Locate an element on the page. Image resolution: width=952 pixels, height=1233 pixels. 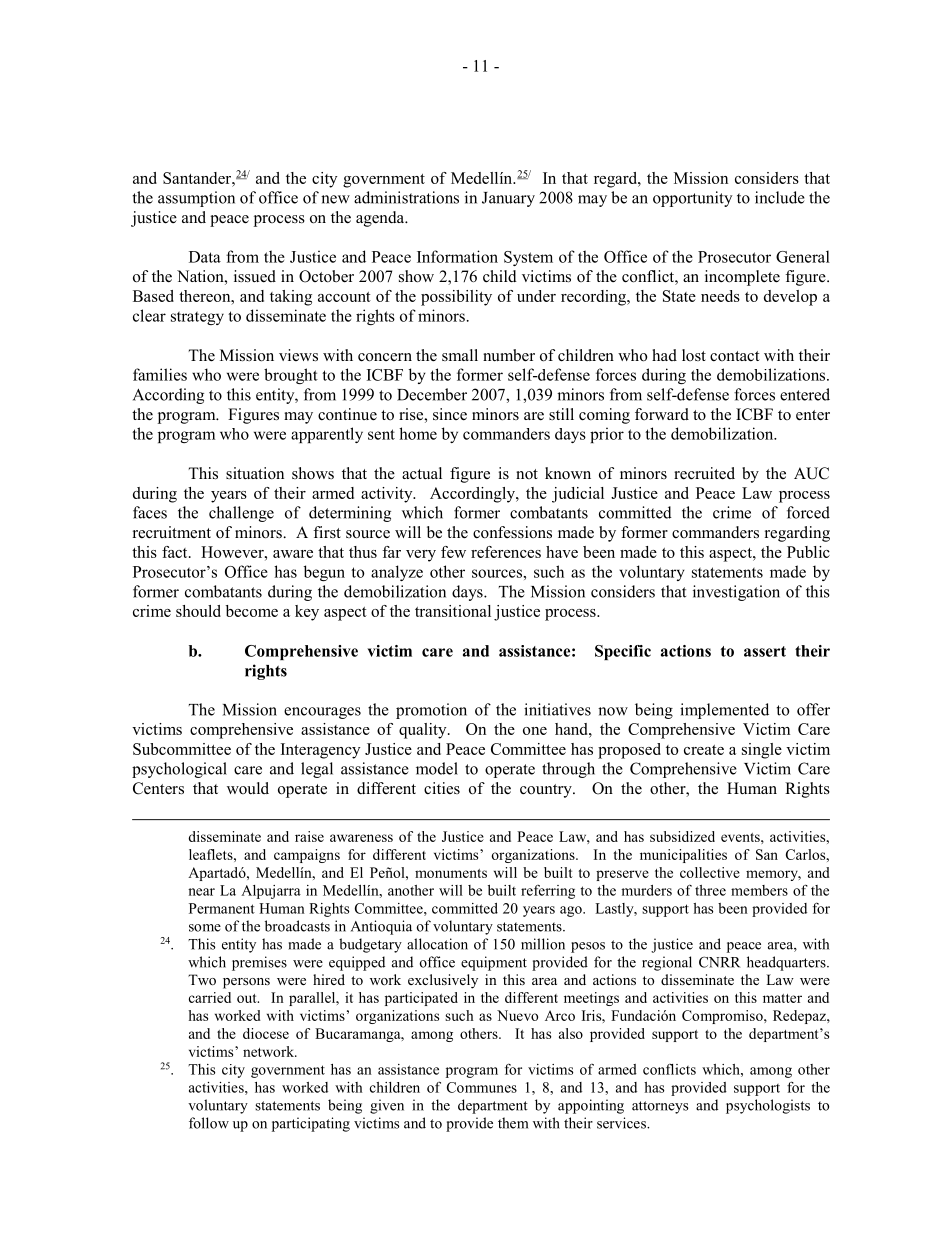
transitional is located at coordinates (453, 611).
